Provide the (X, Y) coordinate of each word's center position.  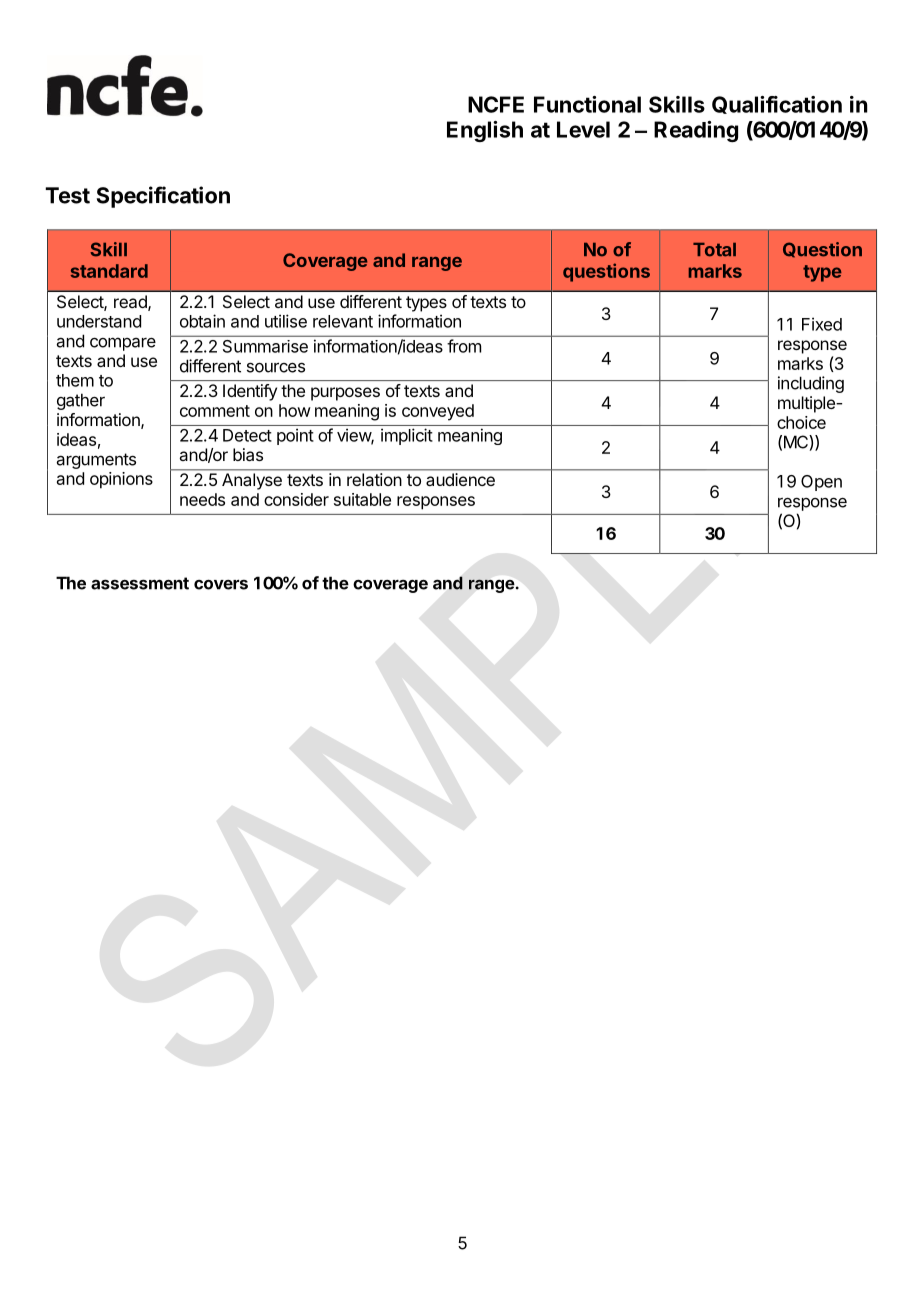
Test (67, 195)
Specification (163, 197)
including (811, 384)
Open (821, 483)
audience (460, 479)
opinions (121, 480)
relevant (343, 321)
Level (583, 129)
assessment (140, 583)
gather (81, 401)
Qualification (777, 105)
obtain (202, 321)
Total (714, 250)
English (485, 131)
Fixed (822, 324)
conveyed (438, 412)
